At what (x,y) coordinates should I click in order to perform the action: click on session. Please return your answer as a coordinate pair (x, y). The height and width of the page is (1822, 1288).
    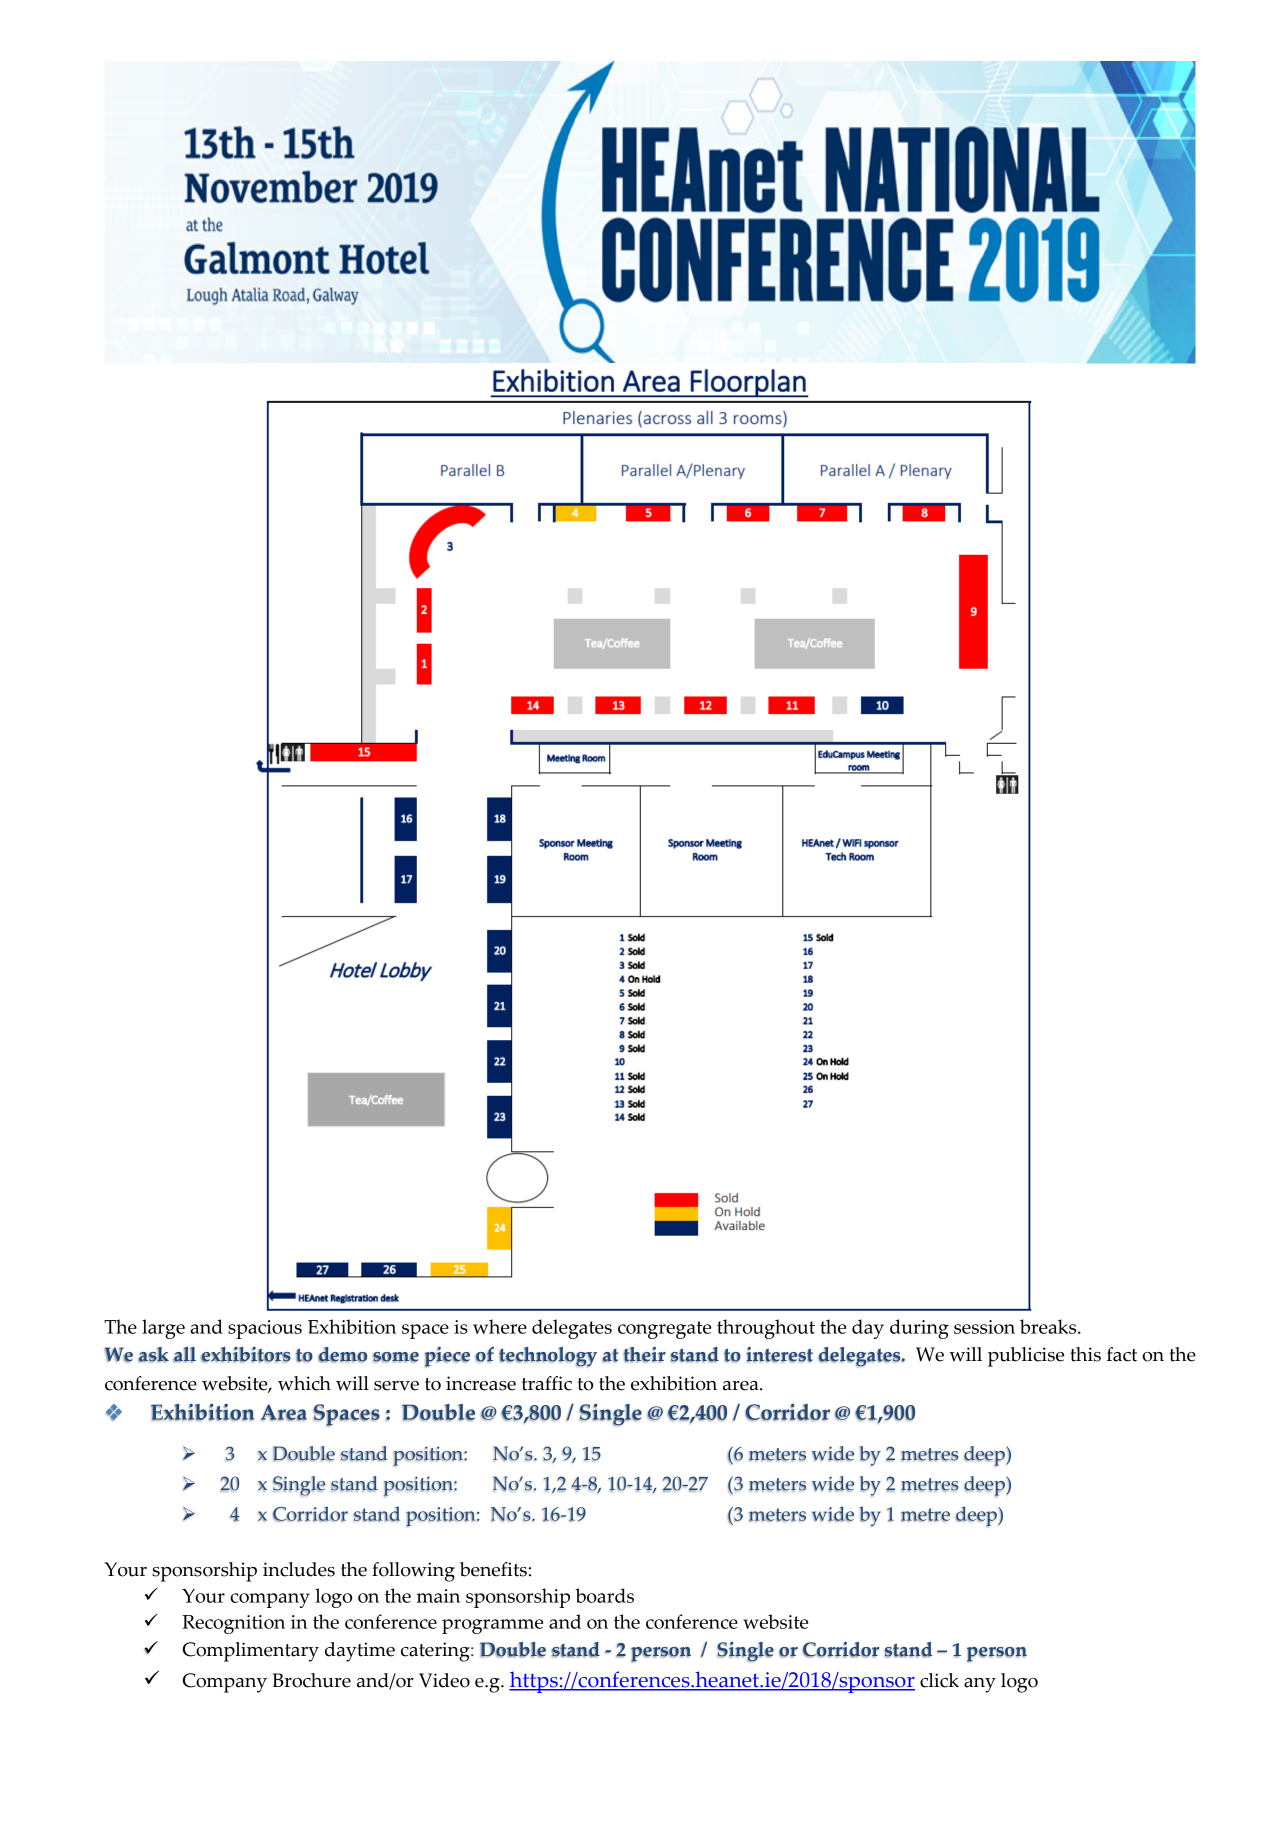
    Looking at the image, I should click on (984, 1327).
